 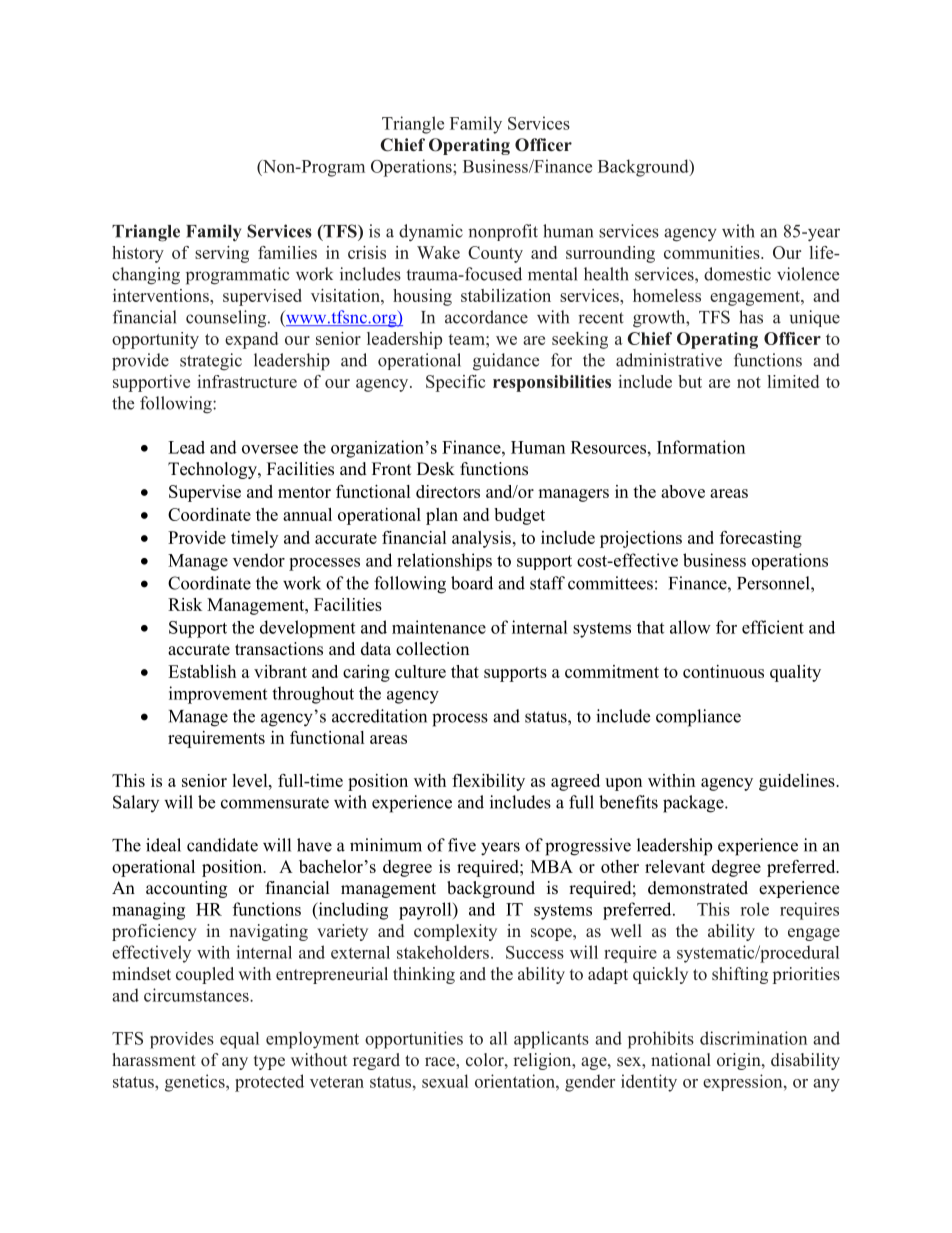 What do you see at coordinates (239, 1040) in the screenshot?
I see `equal` at bounding box center [239, 1040].
